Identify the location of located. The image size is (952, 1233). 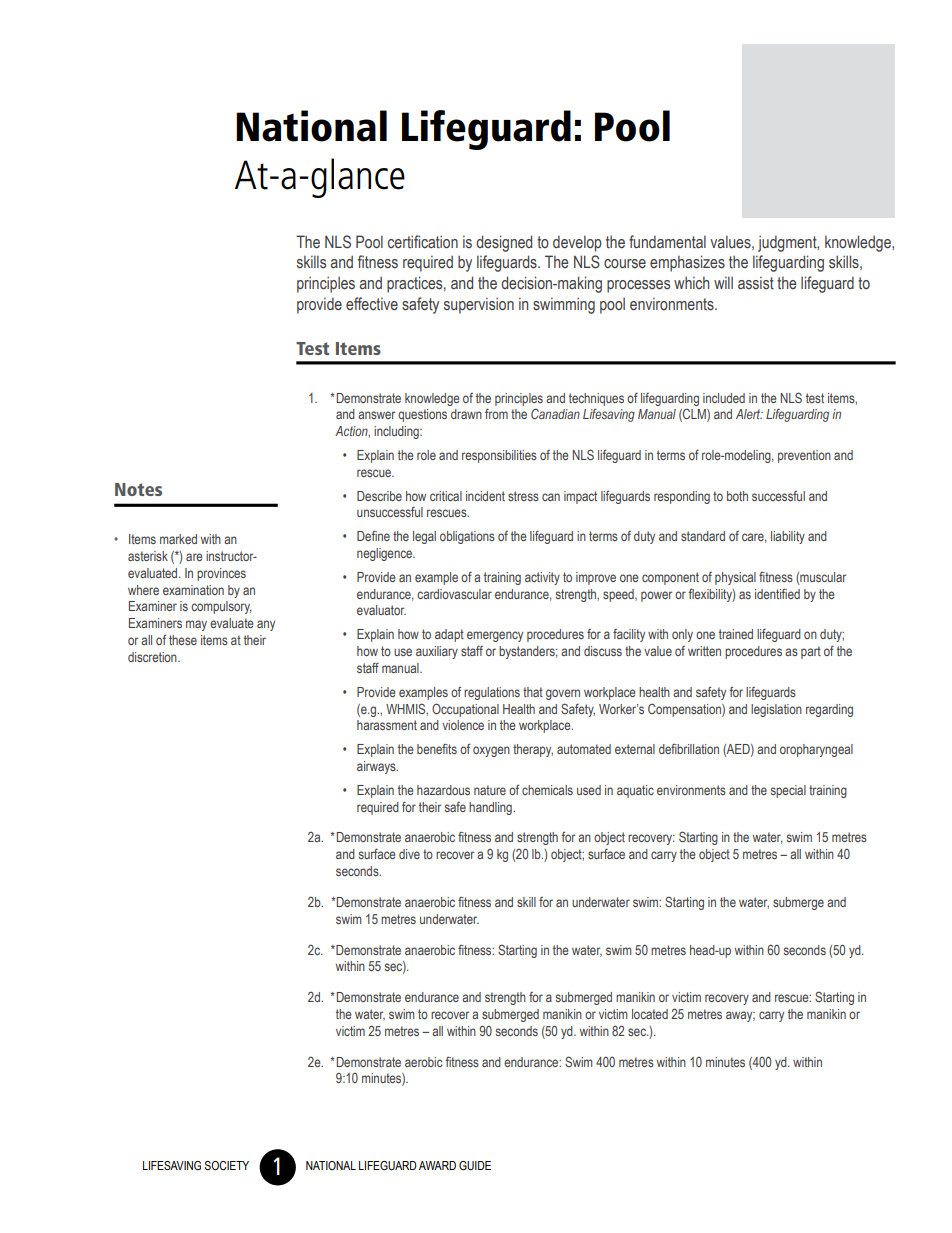
(650, 1014).
